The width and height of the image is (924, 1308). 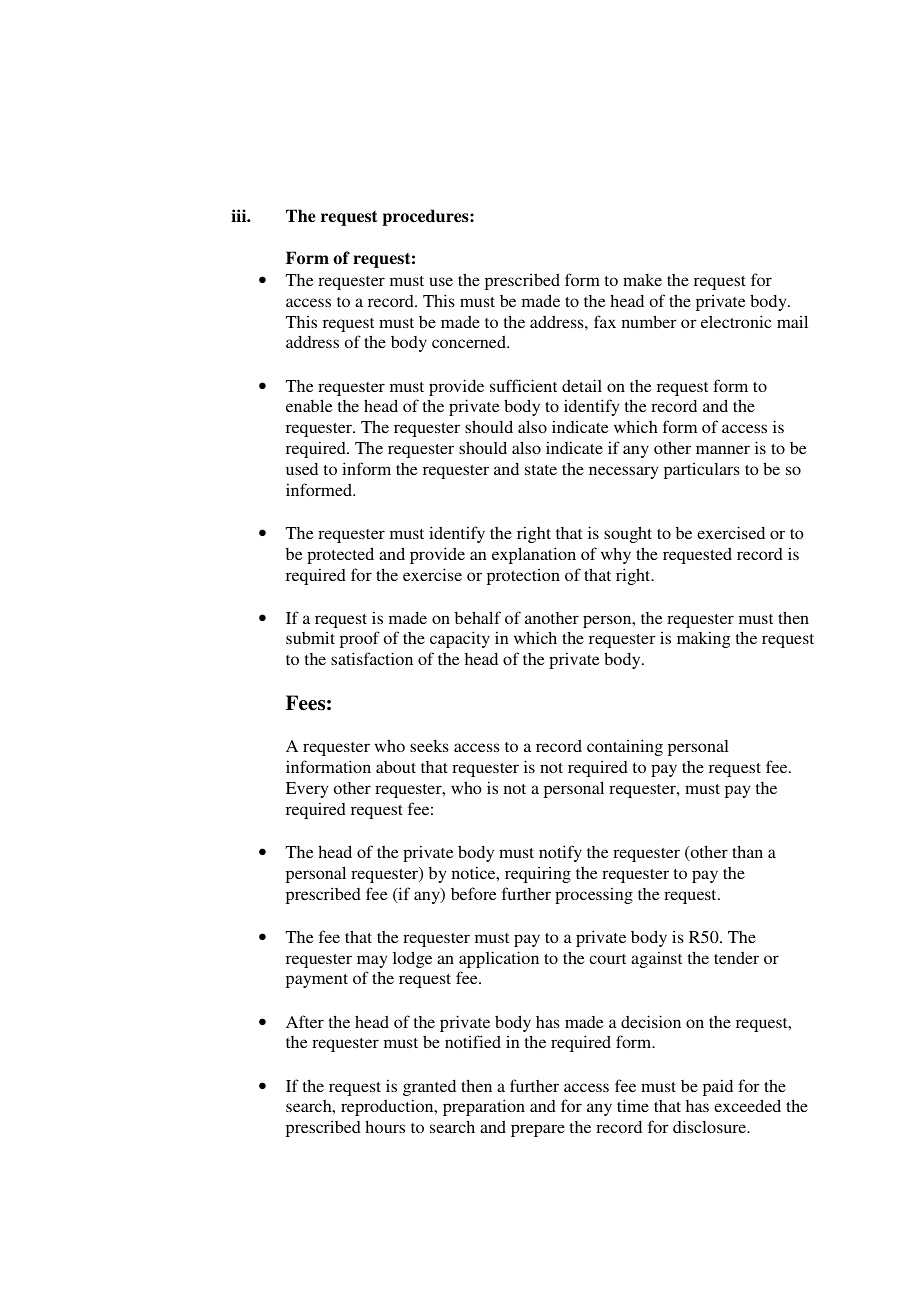 What do you see at coordinates (340, 555) in the image?
I see `protected` at bounding box center [340, 555].
